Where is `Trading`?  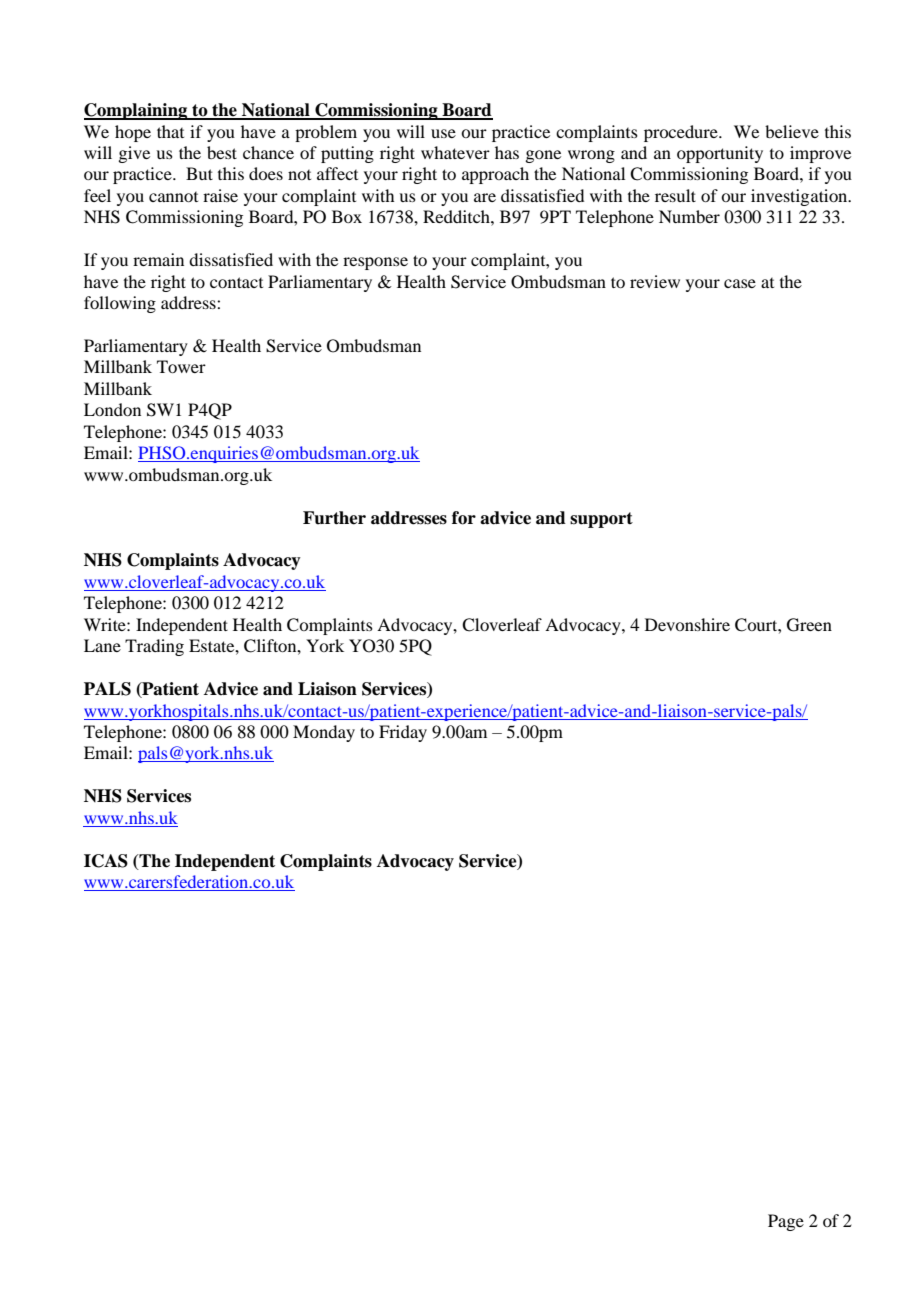
Trading is located at coordinates (154, 647).
